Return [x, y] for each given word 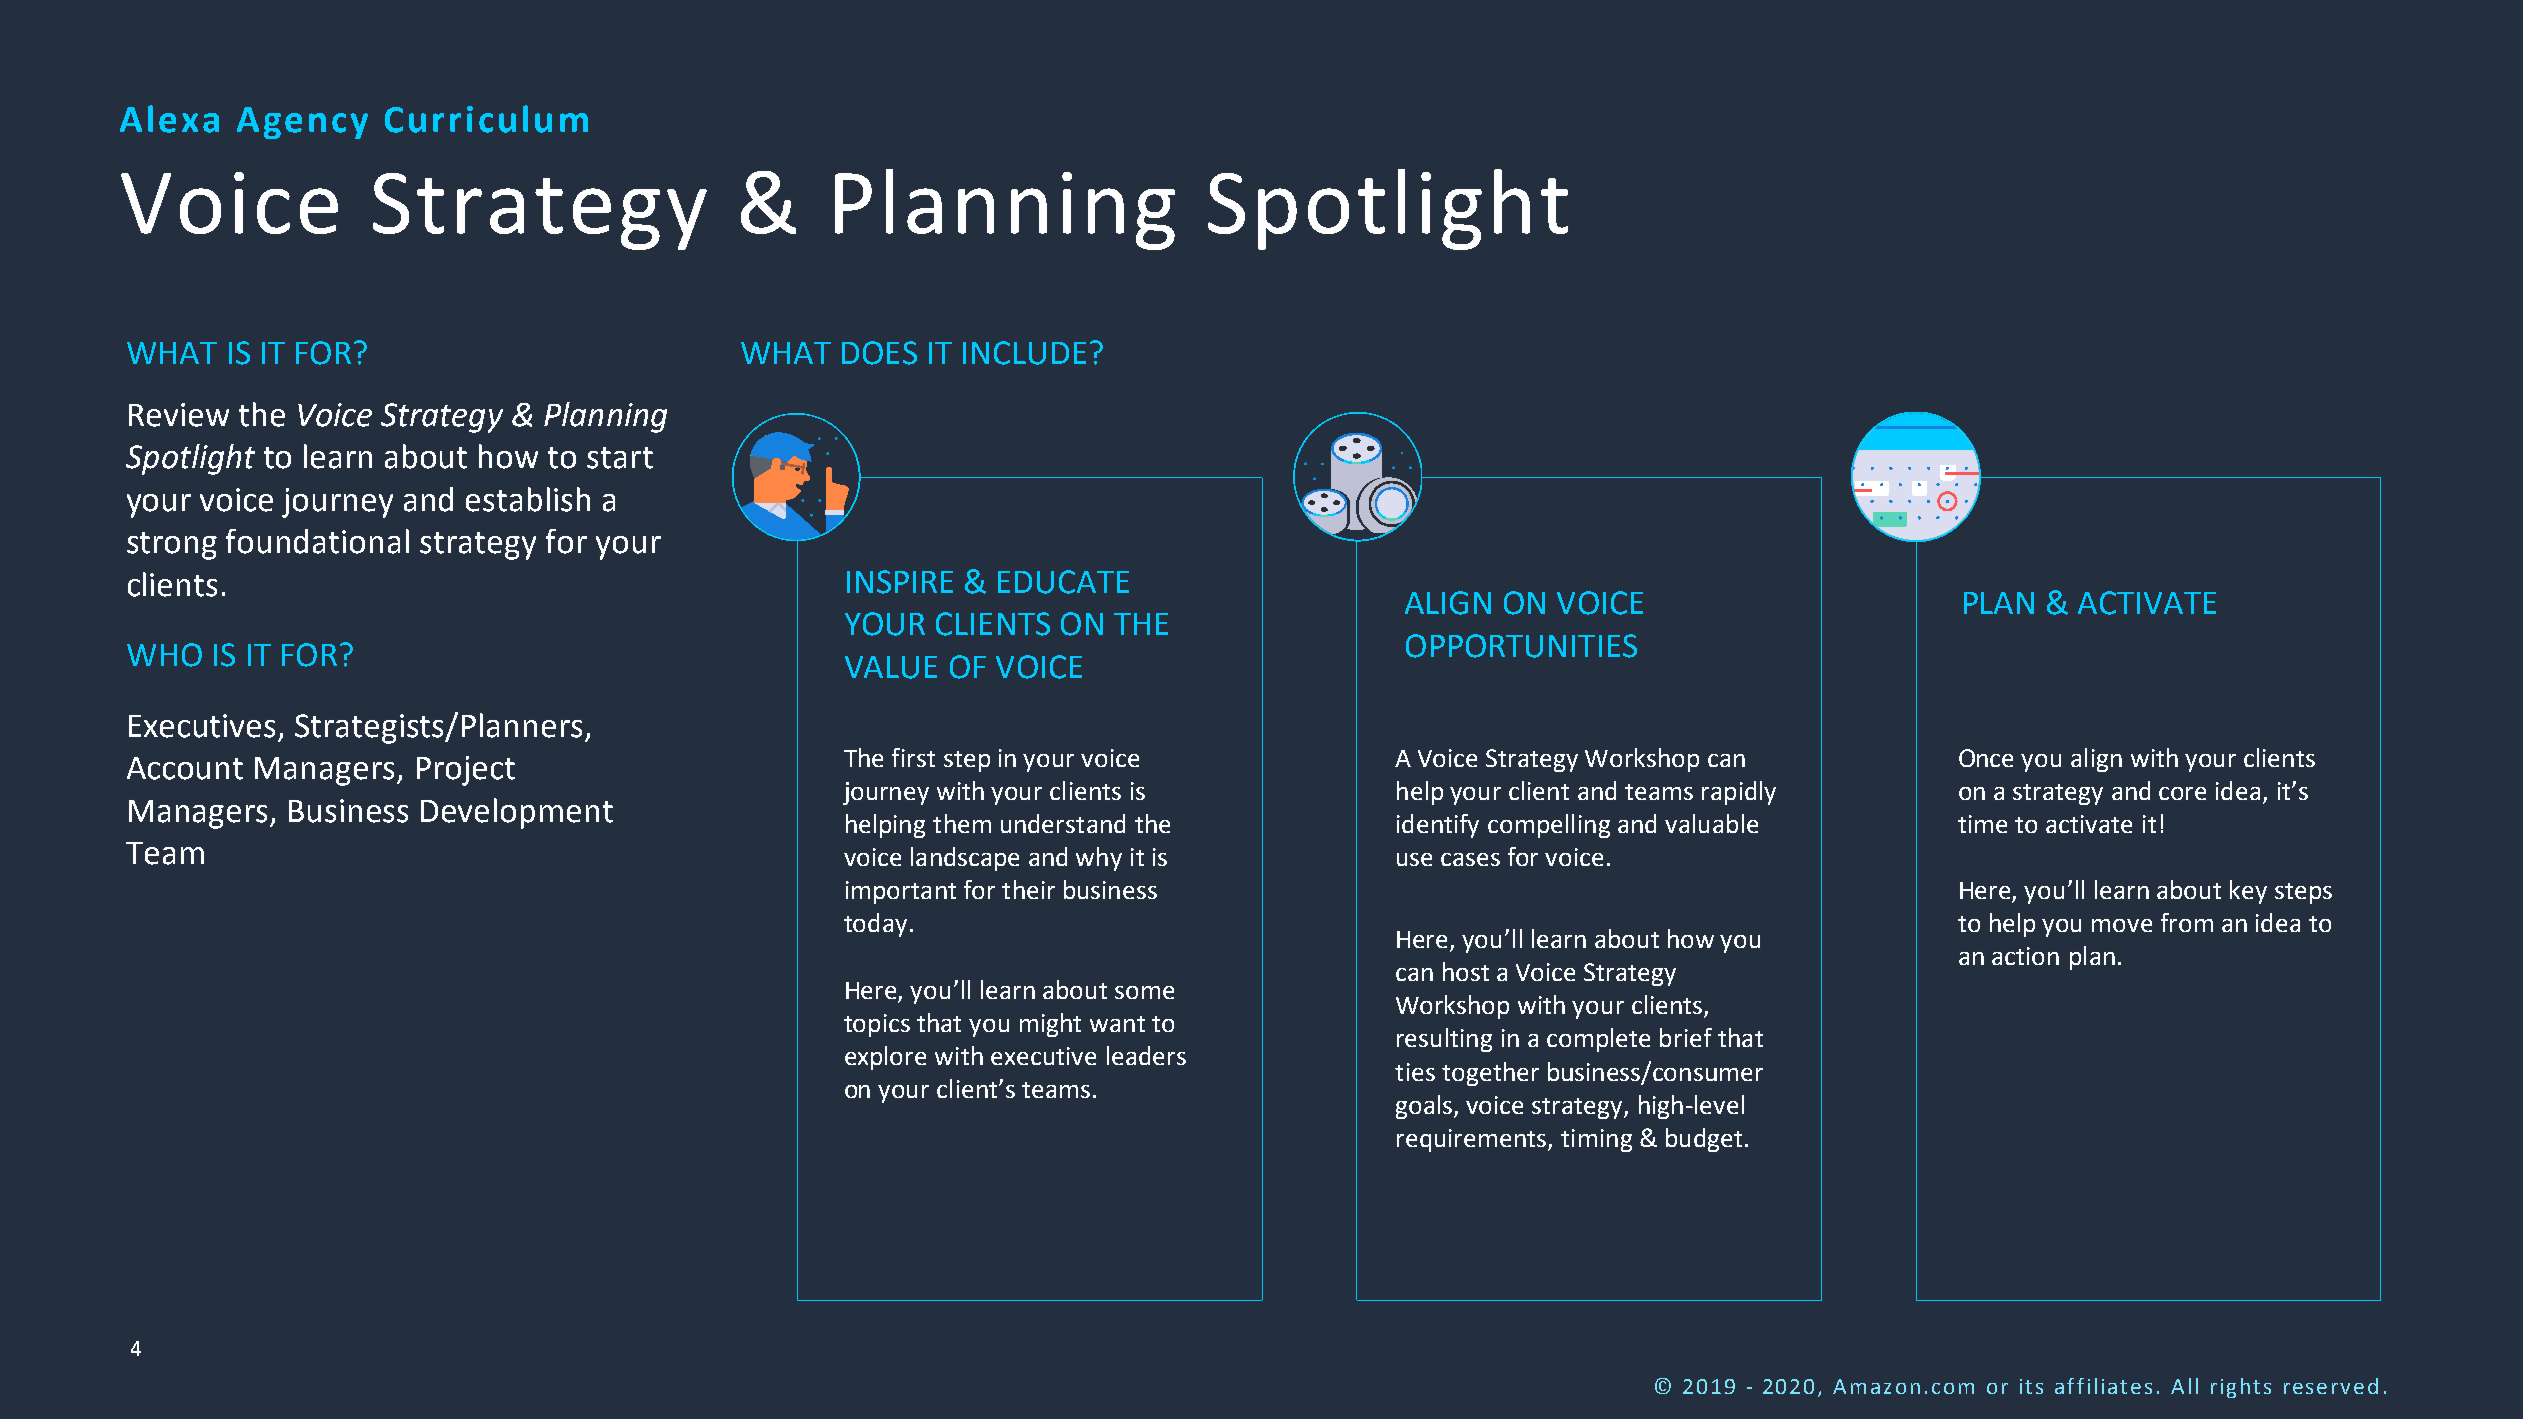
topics [877, 1025]
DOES [879, 353]
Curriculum [486, 119]
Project [466, 771]
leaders [1146, 1055]
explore [885, 1058]
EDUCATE [1063, 582]
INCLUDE [1024, 353]
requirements [1473, 1140]
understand [1063, 823]
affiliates [2103, 1386]
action [2025, 956]
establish [528, 499]
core [2182, 793]
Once [1986, 758]
